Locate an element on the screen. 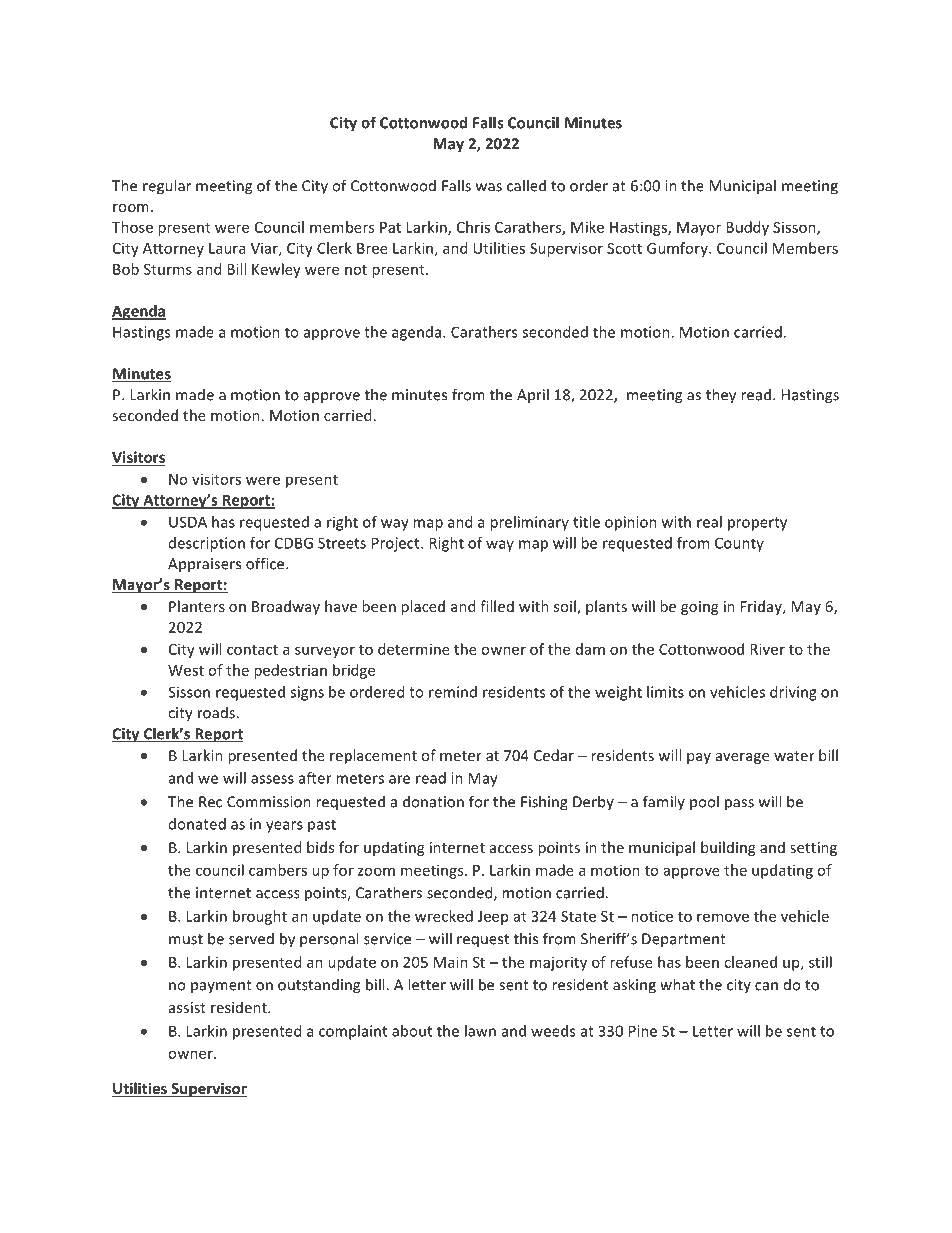 The image size is (952, 1233). regular is located at coordinates (167, 187).
